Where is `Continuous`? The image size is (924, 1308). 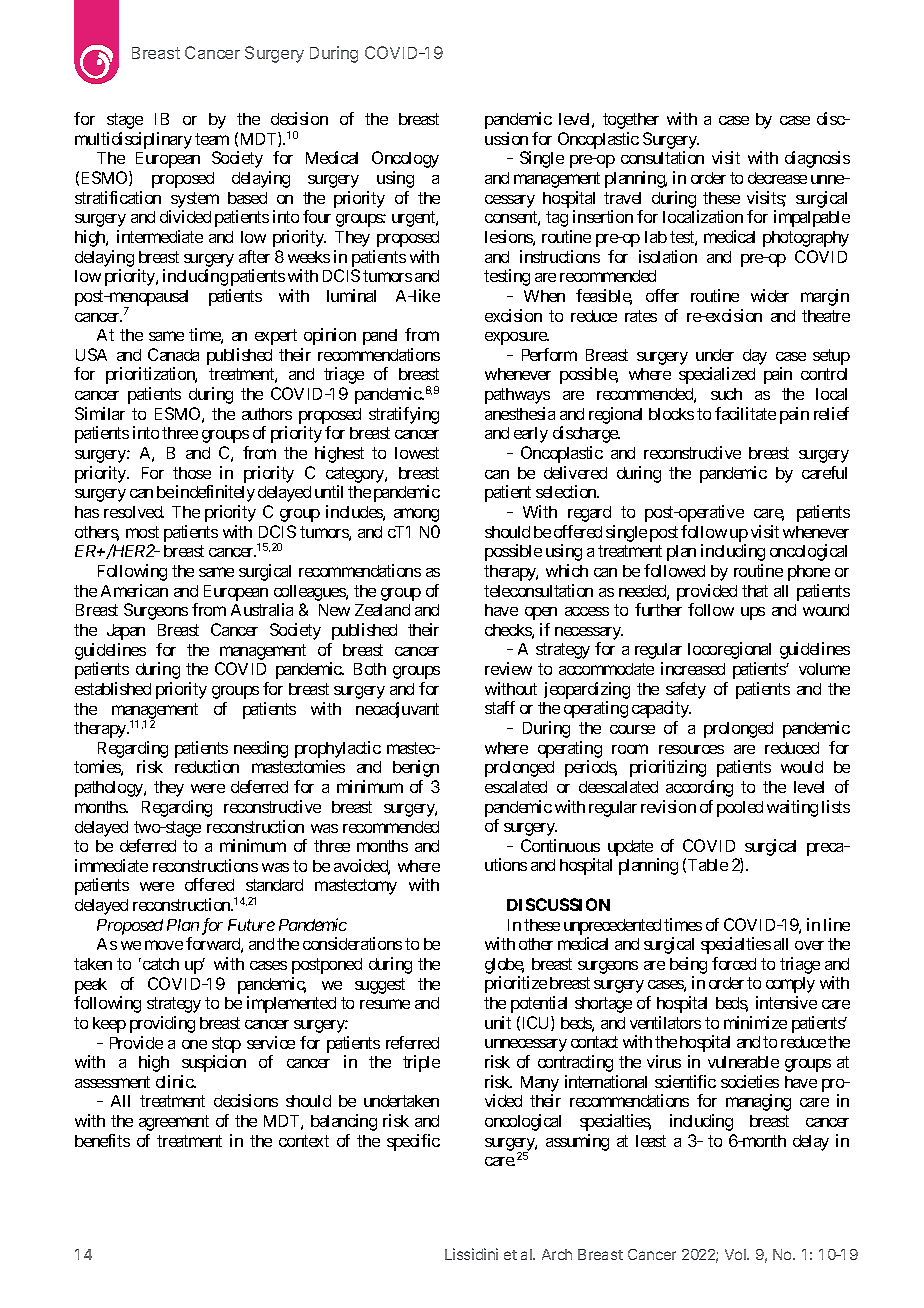 Continuous is located at coordinates (560, 845).
